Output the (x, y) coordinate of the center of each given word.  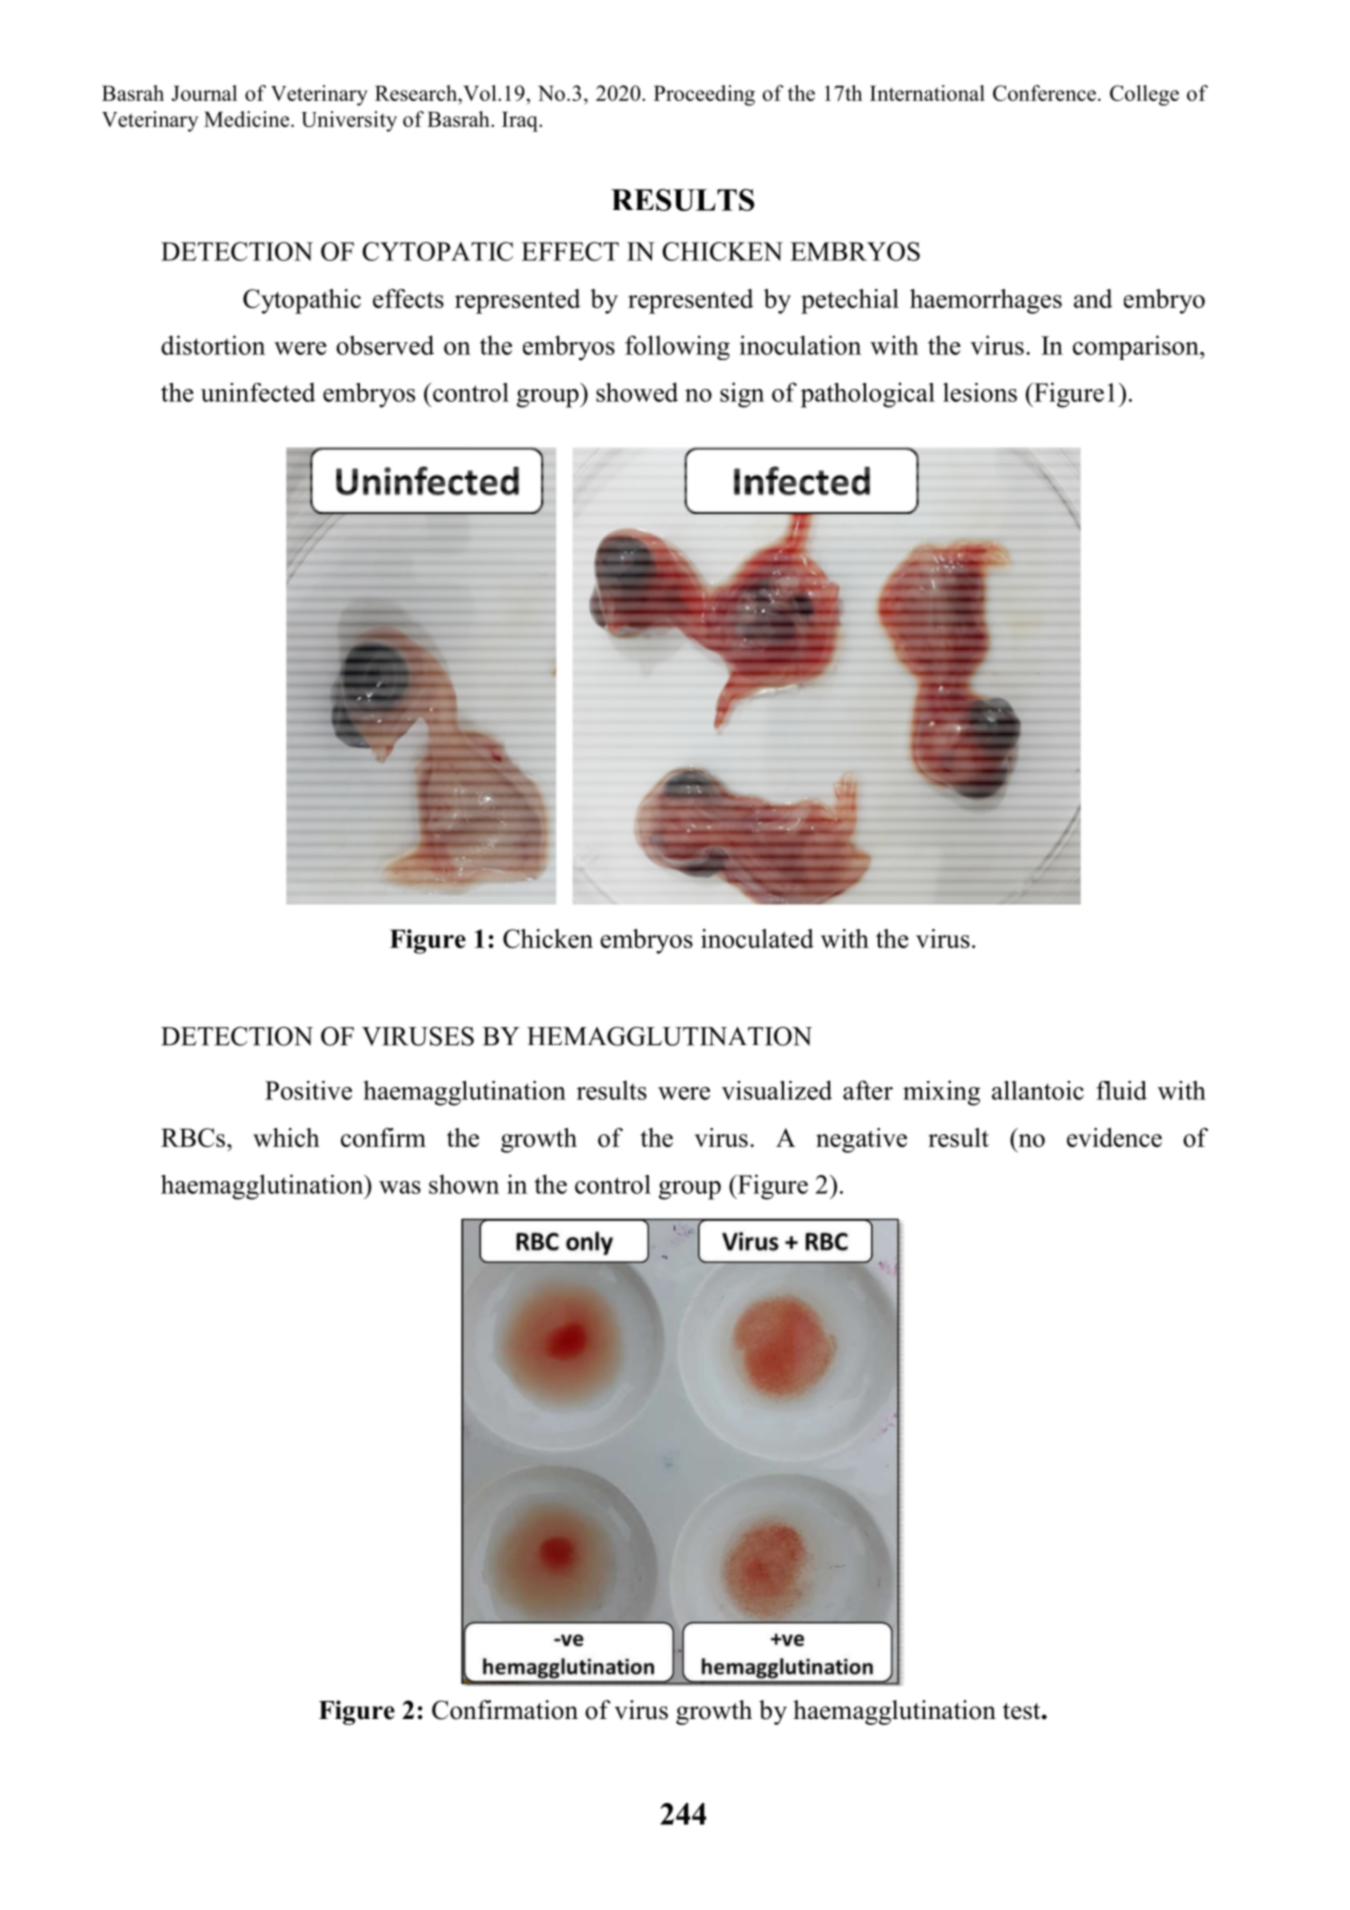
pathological (868, 395)
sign (742, 395)
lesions (980, 392)
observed (385, 345)
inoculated (757, 938)
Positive (308, 1090)
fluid (1121, 1090)
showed (637, 392)
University (349, 121)
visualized (777, 1090)
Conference (1044, 93)
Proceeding (704, 95)
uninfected (258, 392)
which (286, 1137)
